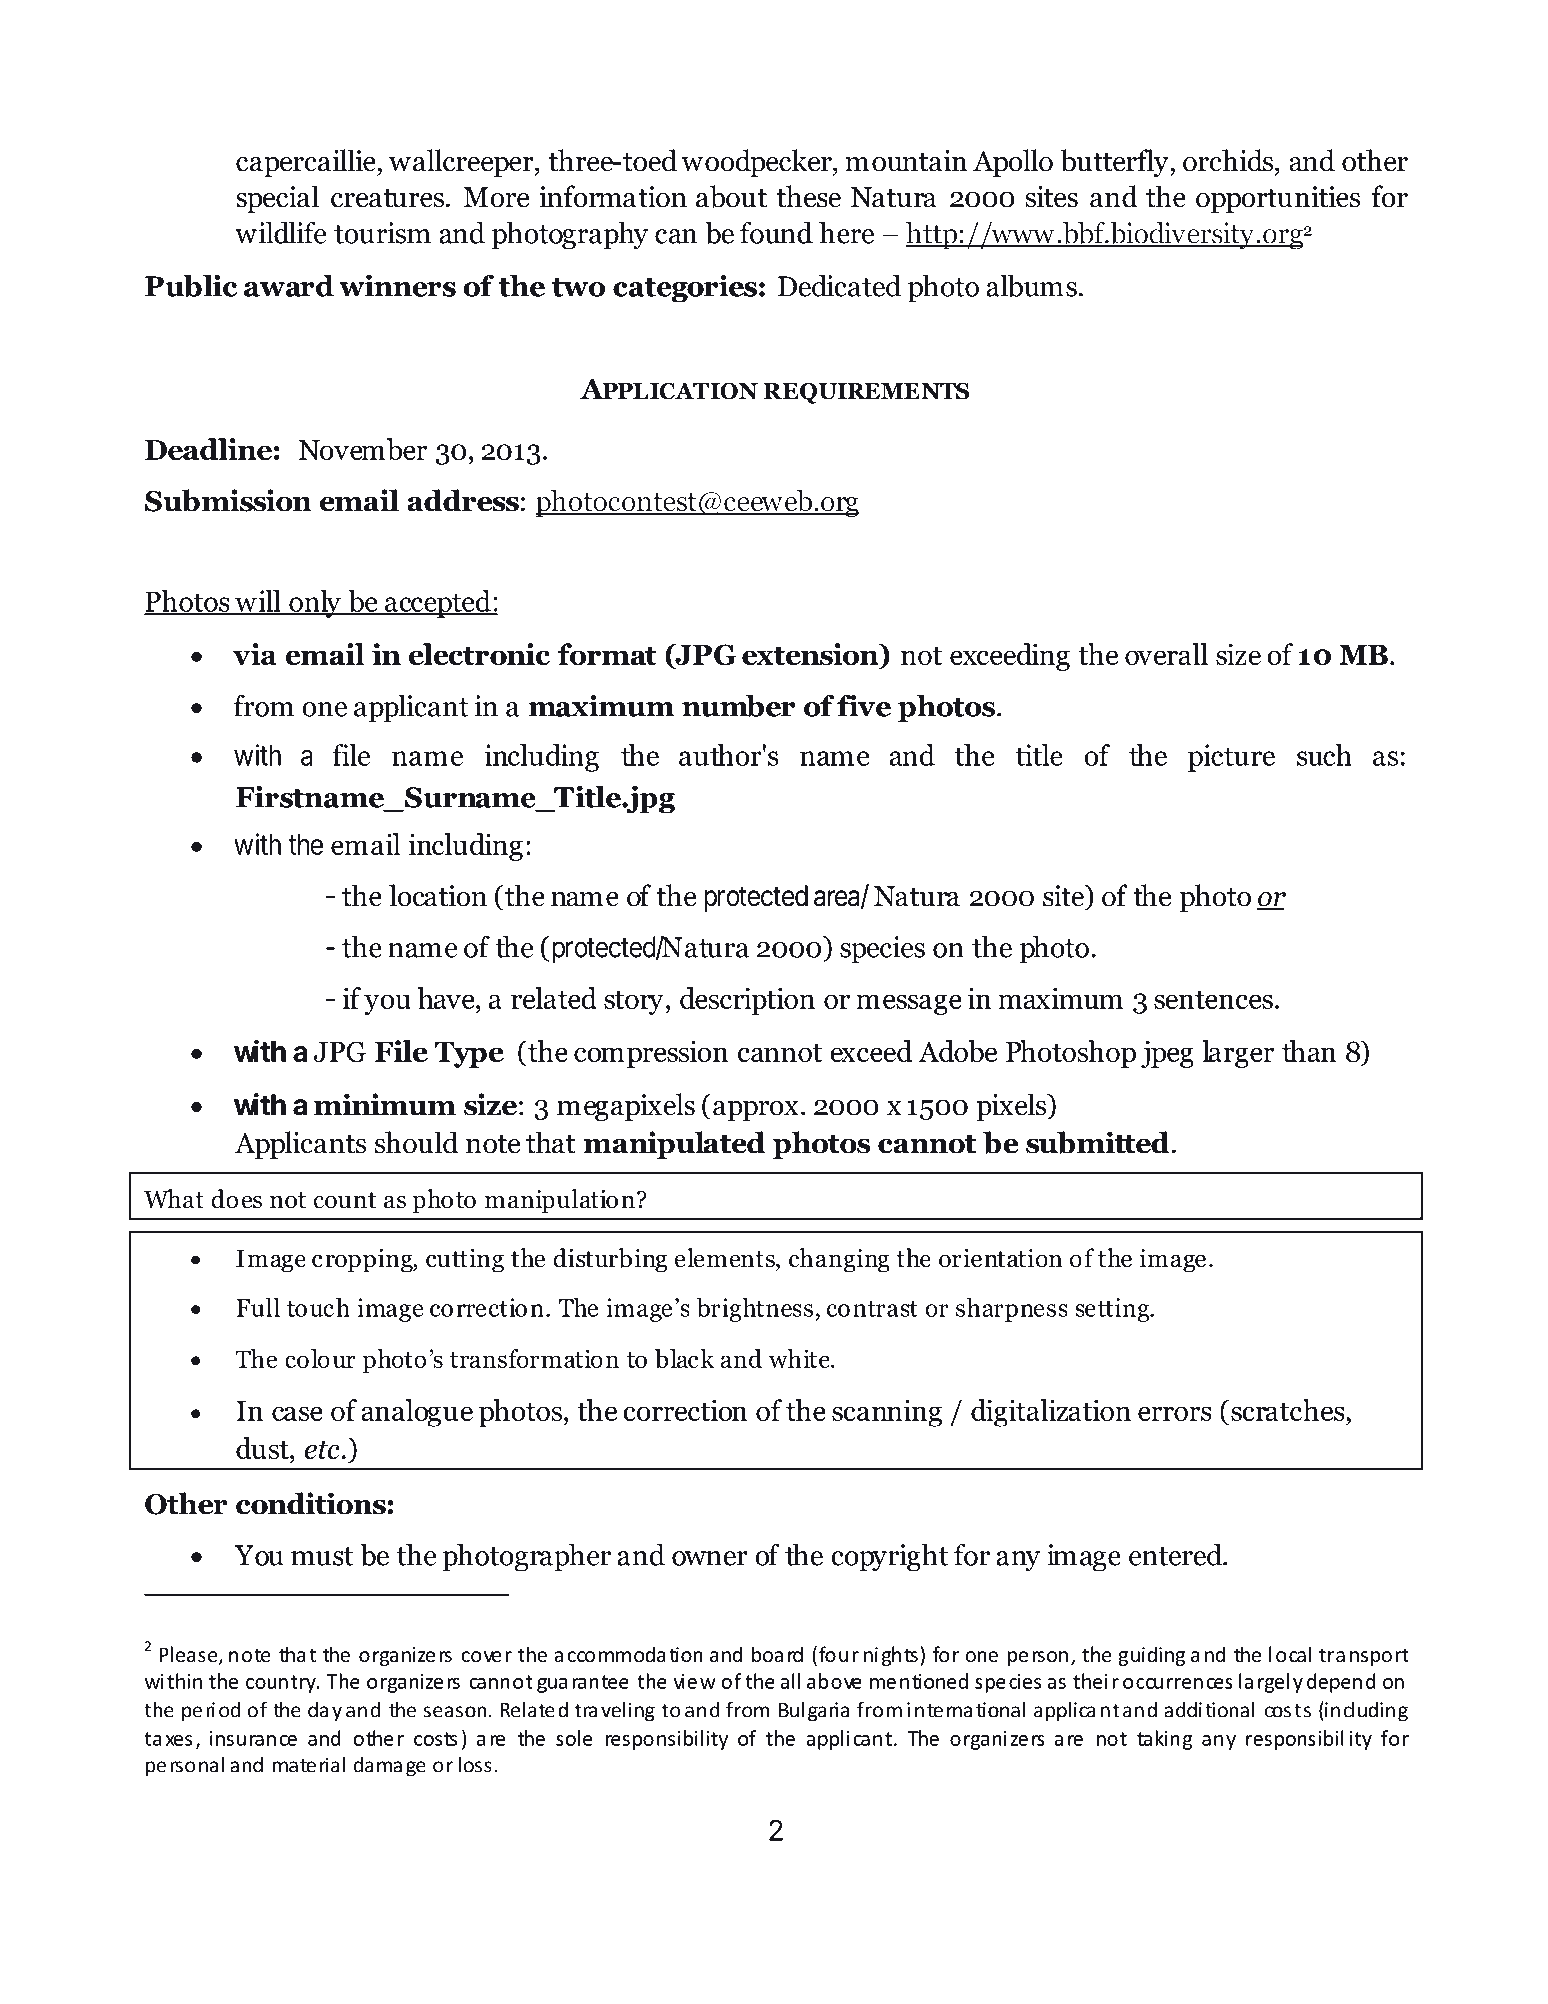  Describe the element at coordinates (253, 1738) in the screenshot. I see `insurance` at that location.
